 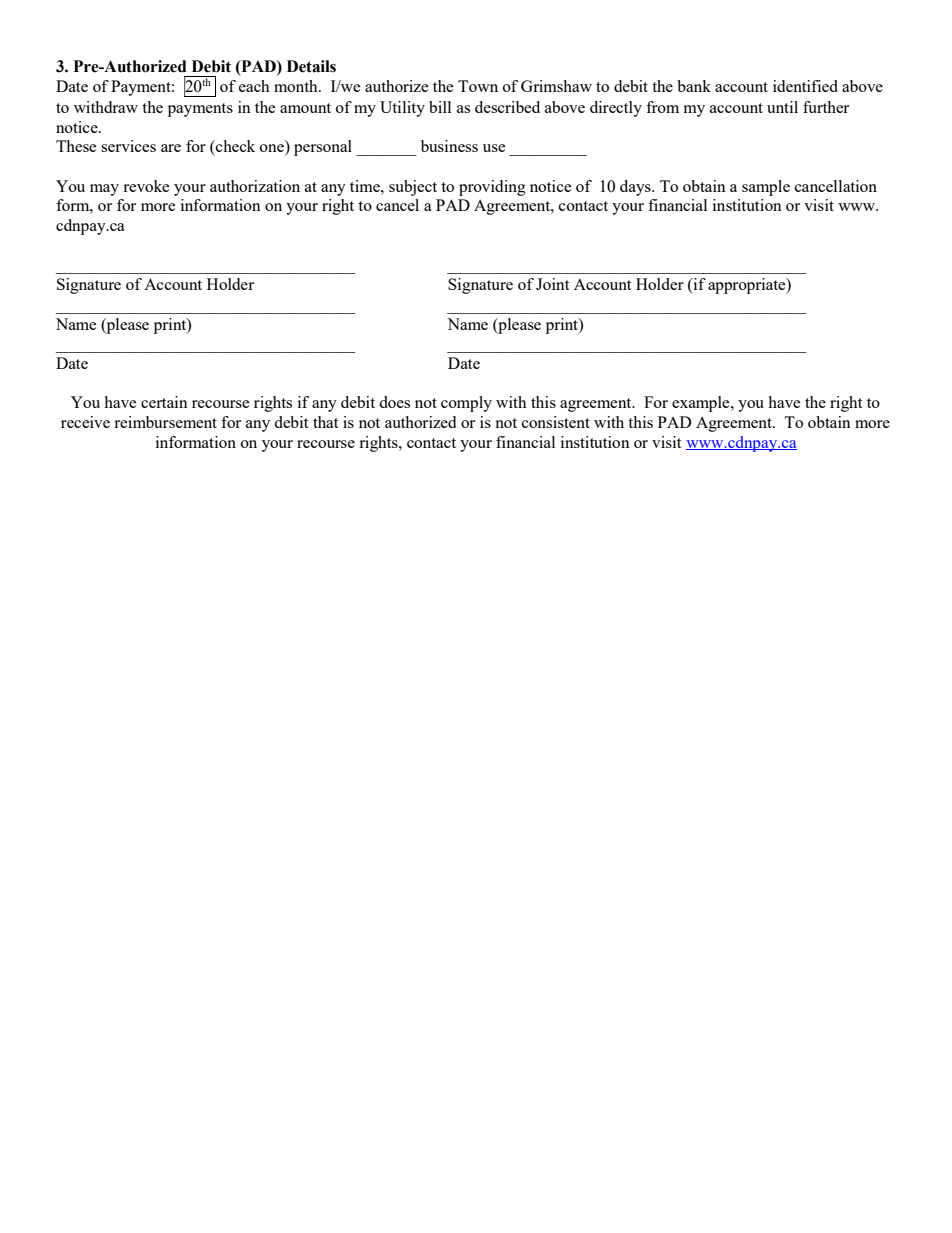 I want to click on does, so click(x=394, y=402).
